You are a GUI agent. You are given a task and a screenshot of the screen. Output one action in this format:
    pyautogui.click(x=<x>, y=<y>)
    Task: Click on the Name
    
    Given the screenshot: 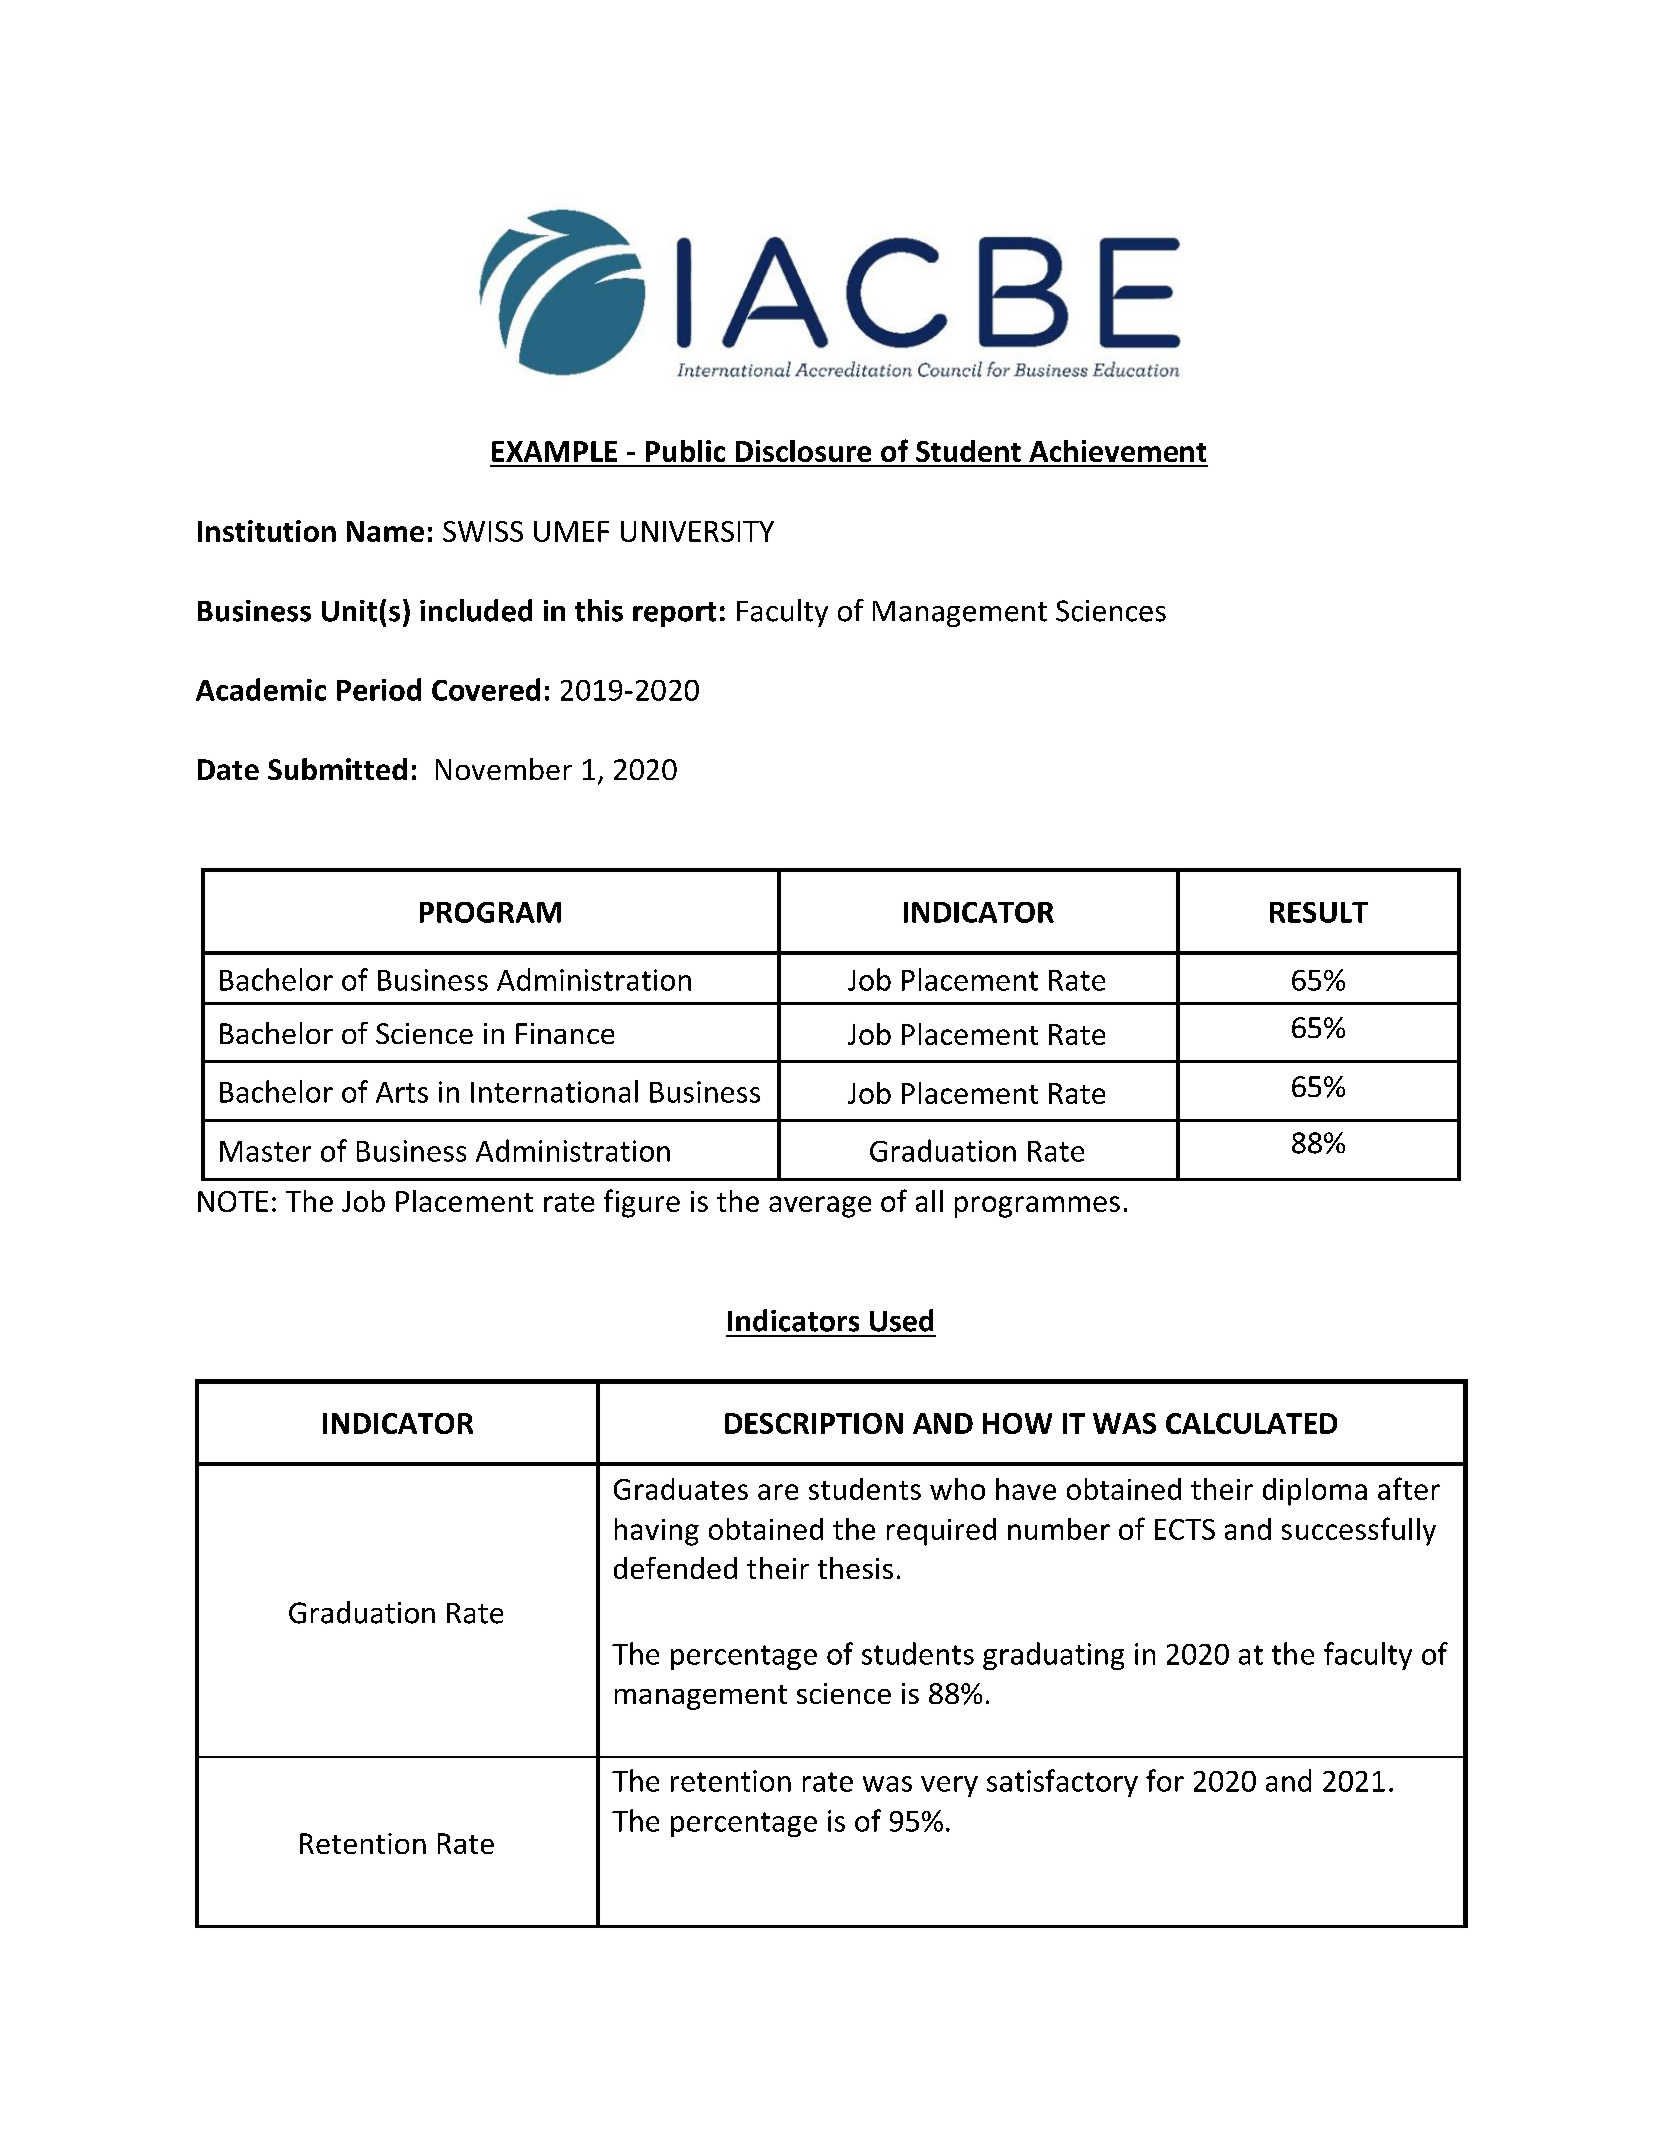 What is the action you would take?
    pyautogui.click(x=385, y=531)
